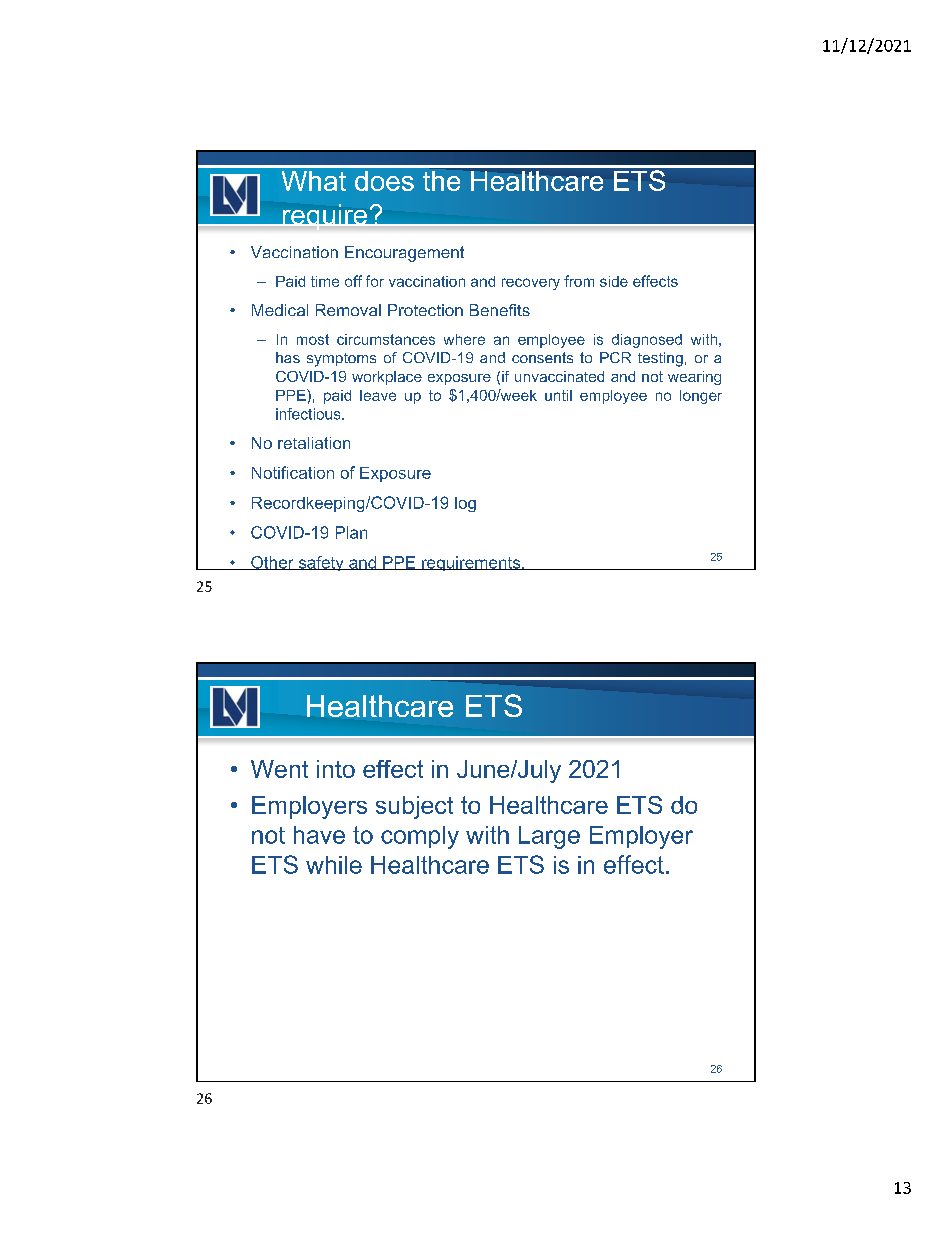 This screenshot has width=952, height=1233. What do you see at coordinates (531, 284) in the screenshot?
I see `recovery` at bounding box center [531, 284].
